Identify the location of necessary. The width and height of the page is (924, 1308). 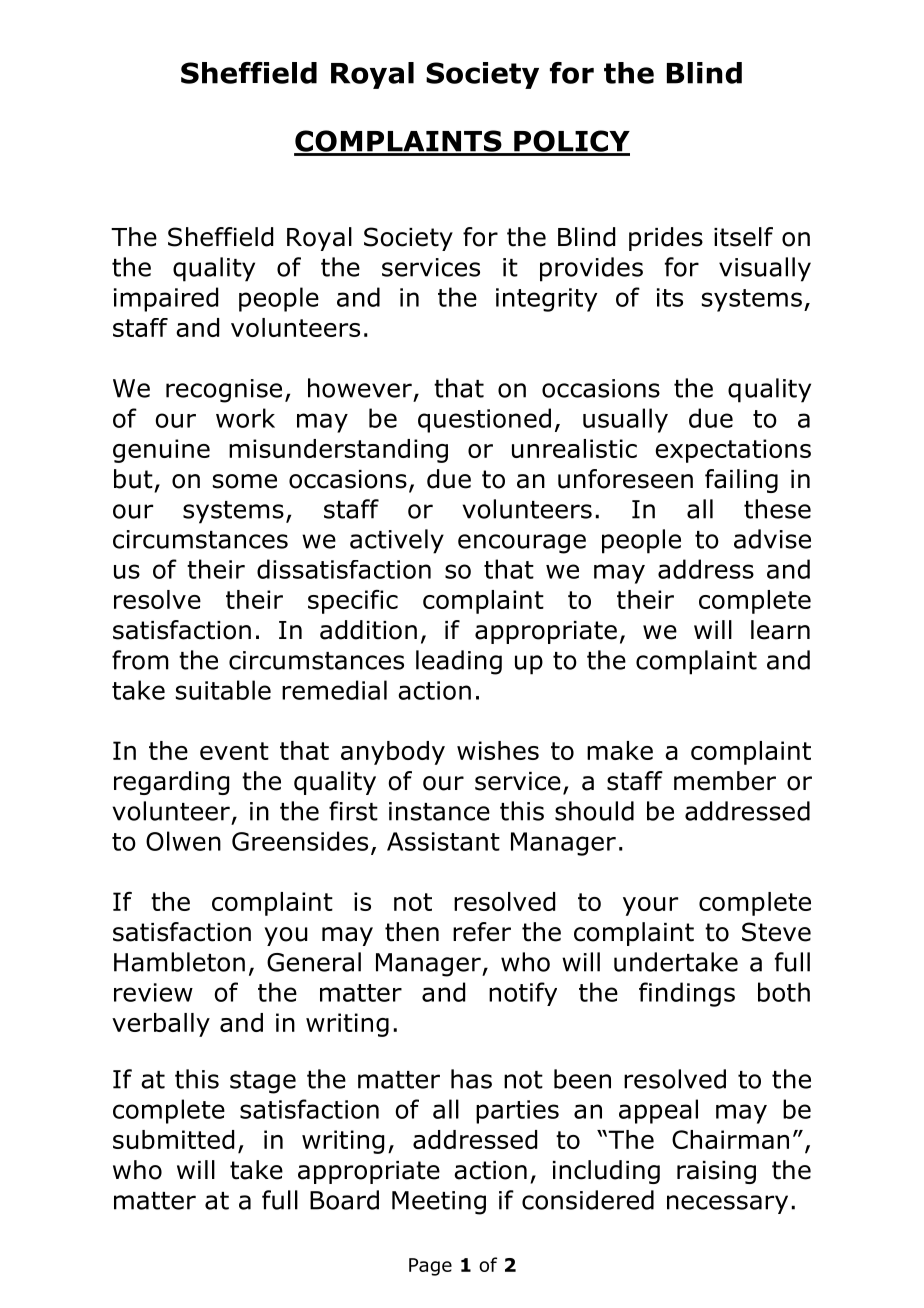
(727, 1204).
